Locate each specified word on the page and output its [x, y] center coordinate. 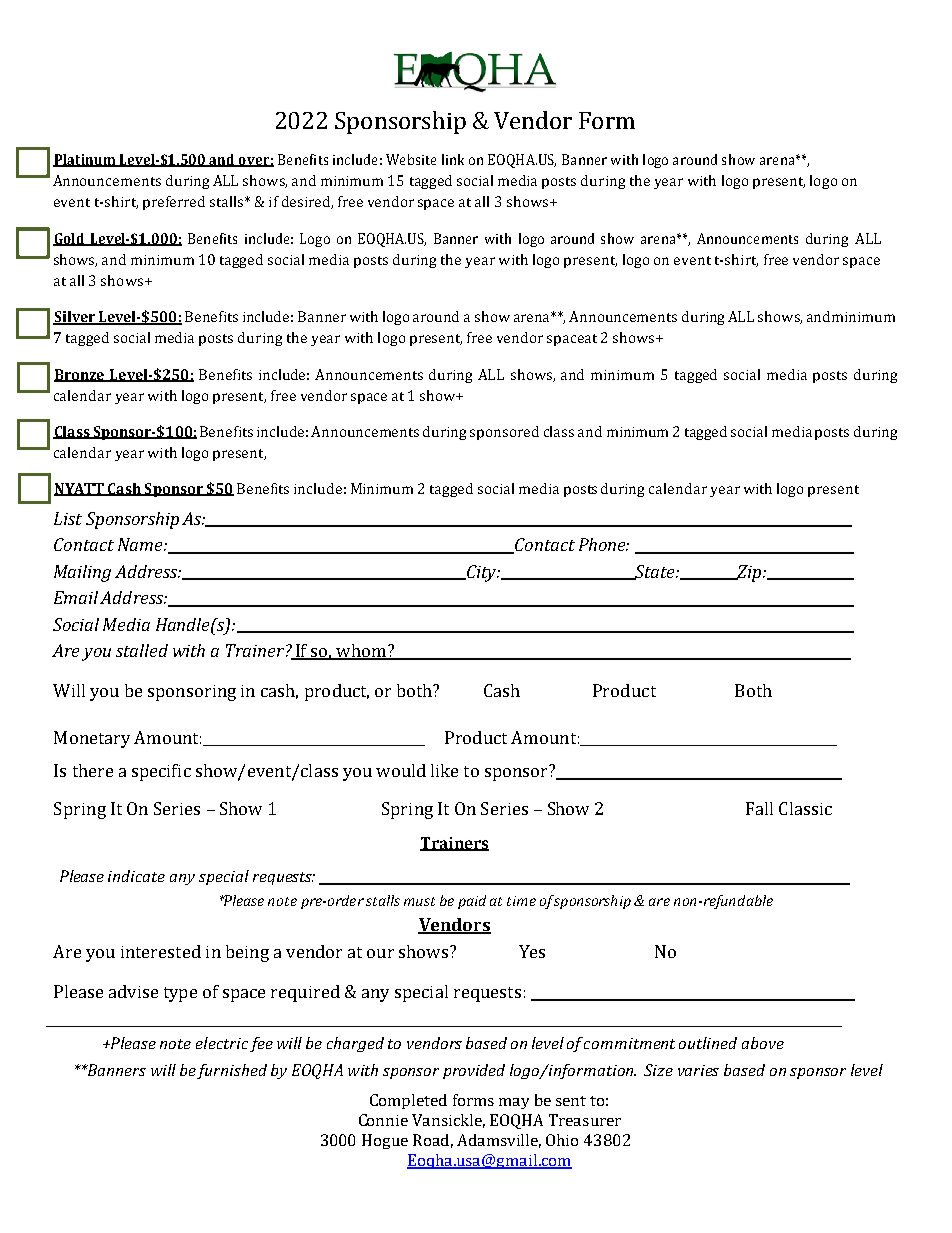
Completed [408, 1101]
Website [411, 159]
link [453, 159]
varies [698, 1070]
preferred [174, 203]
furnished [232, 1071]
